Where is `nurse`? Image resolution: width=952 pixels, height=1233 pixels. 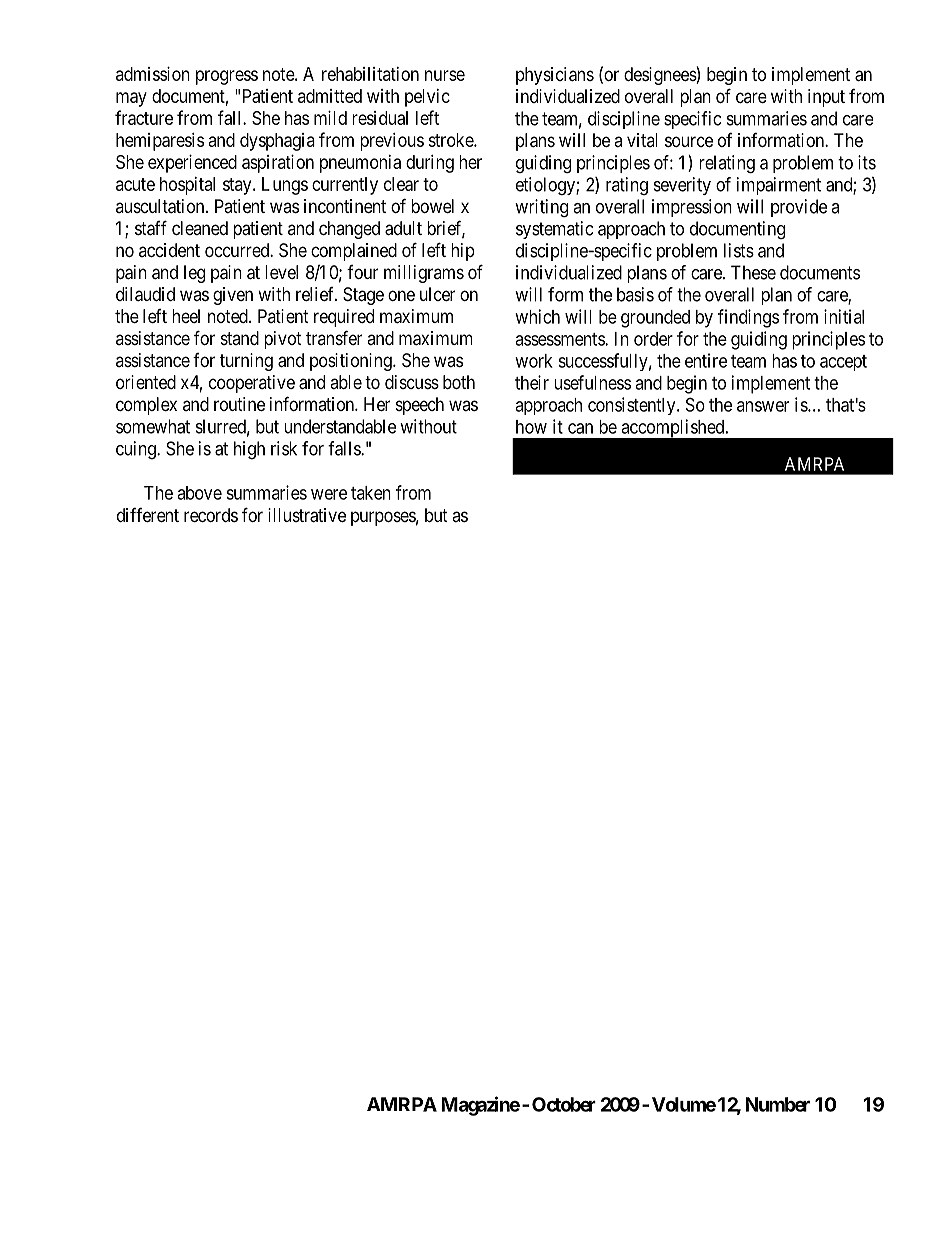 nurse is located at coordinates (445, 75).
